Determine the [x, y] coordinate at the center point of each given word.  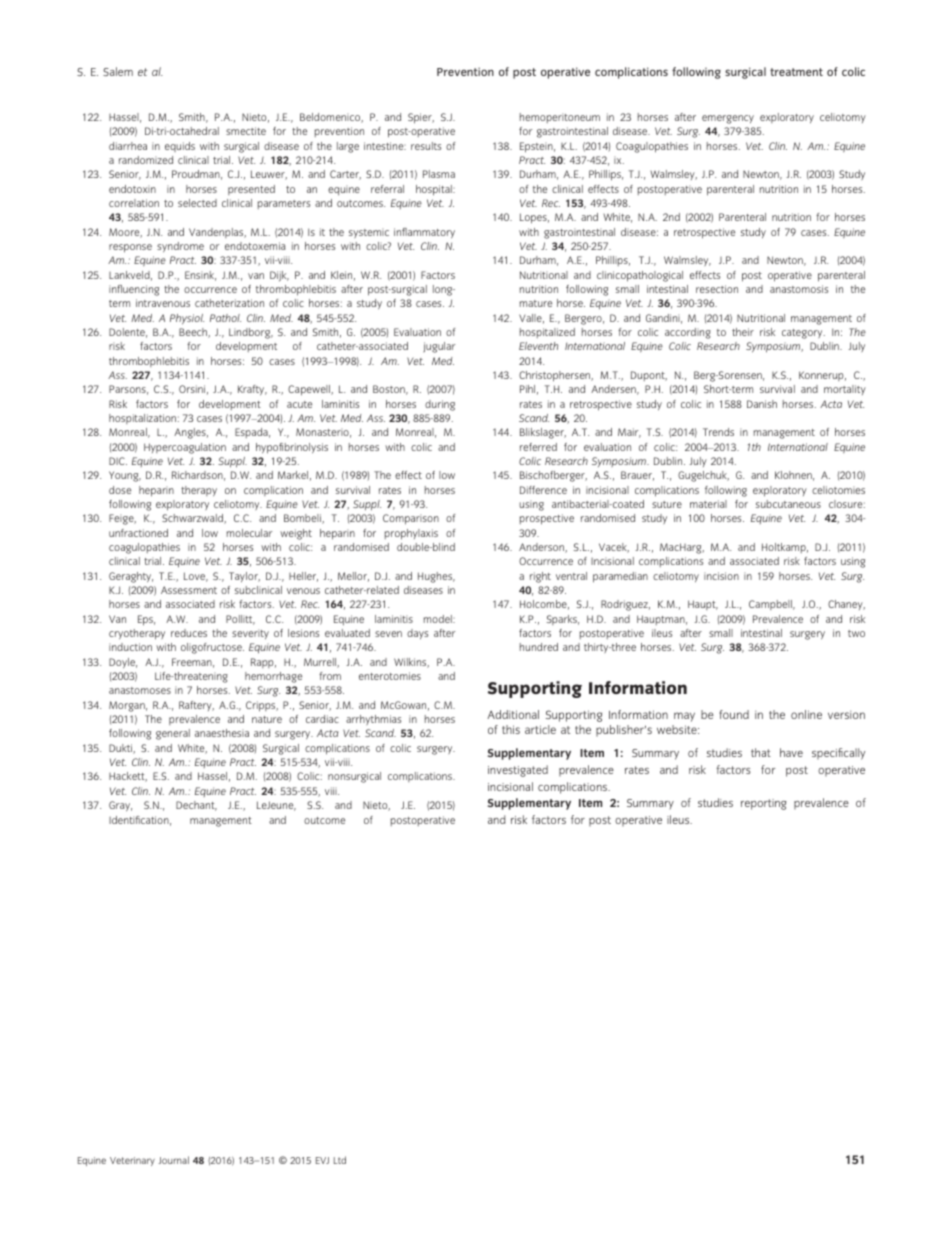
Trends [718, 432]
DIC [118, 461]
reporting [763, 804]
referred [538, 447]
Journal [173, 1160]
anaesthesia [222, 733]
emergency [728, 119]
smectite [246, 131]
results [426, 146]
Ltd [340, 1160]
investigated [518, 771]
